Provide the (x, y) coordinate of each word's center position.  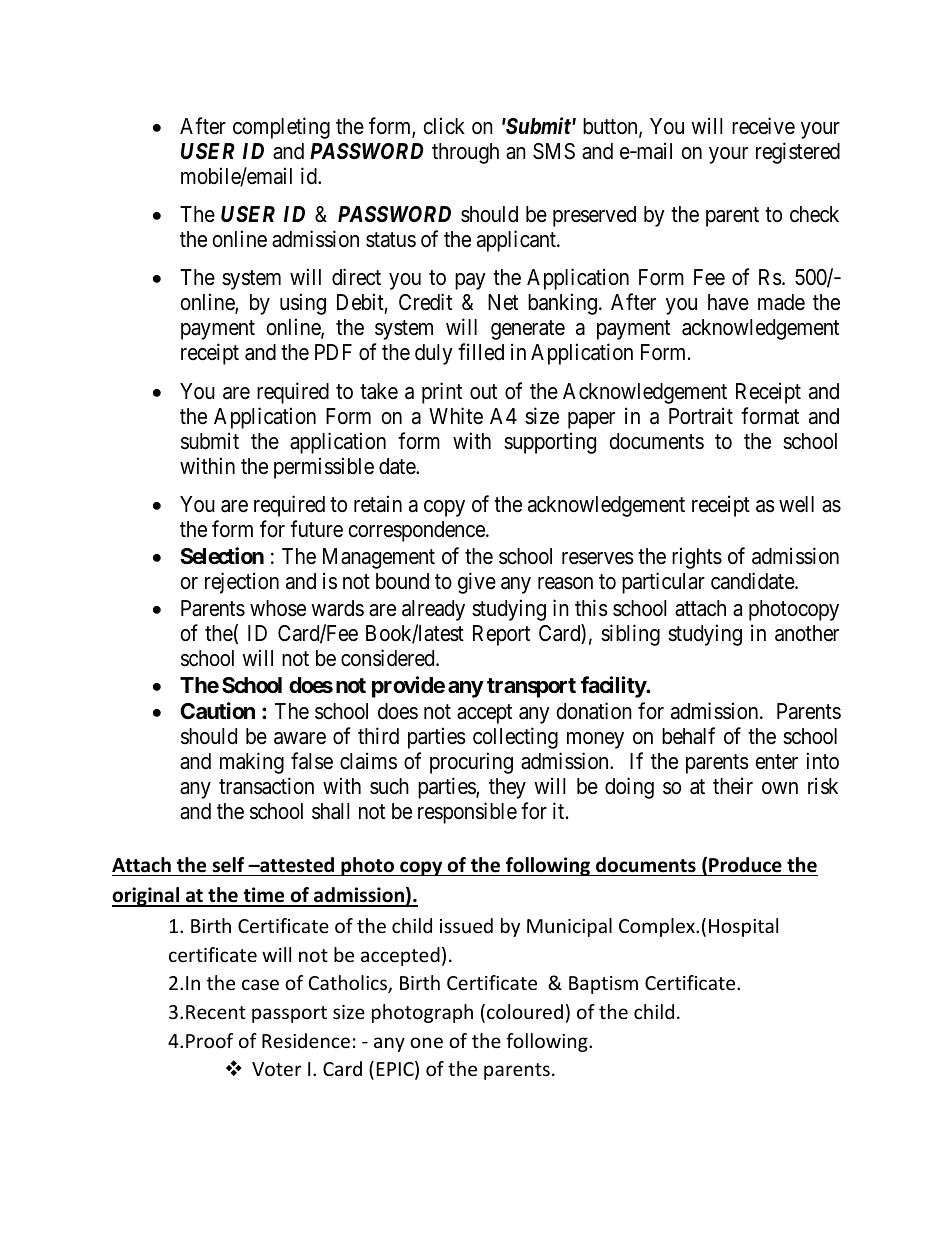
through (465, 153)
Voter (277, 1069)
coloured (525, 1011)
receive (763, 126)
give (477, 583)
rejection (242, 583)
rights (697, 558)
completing (281, 128)
